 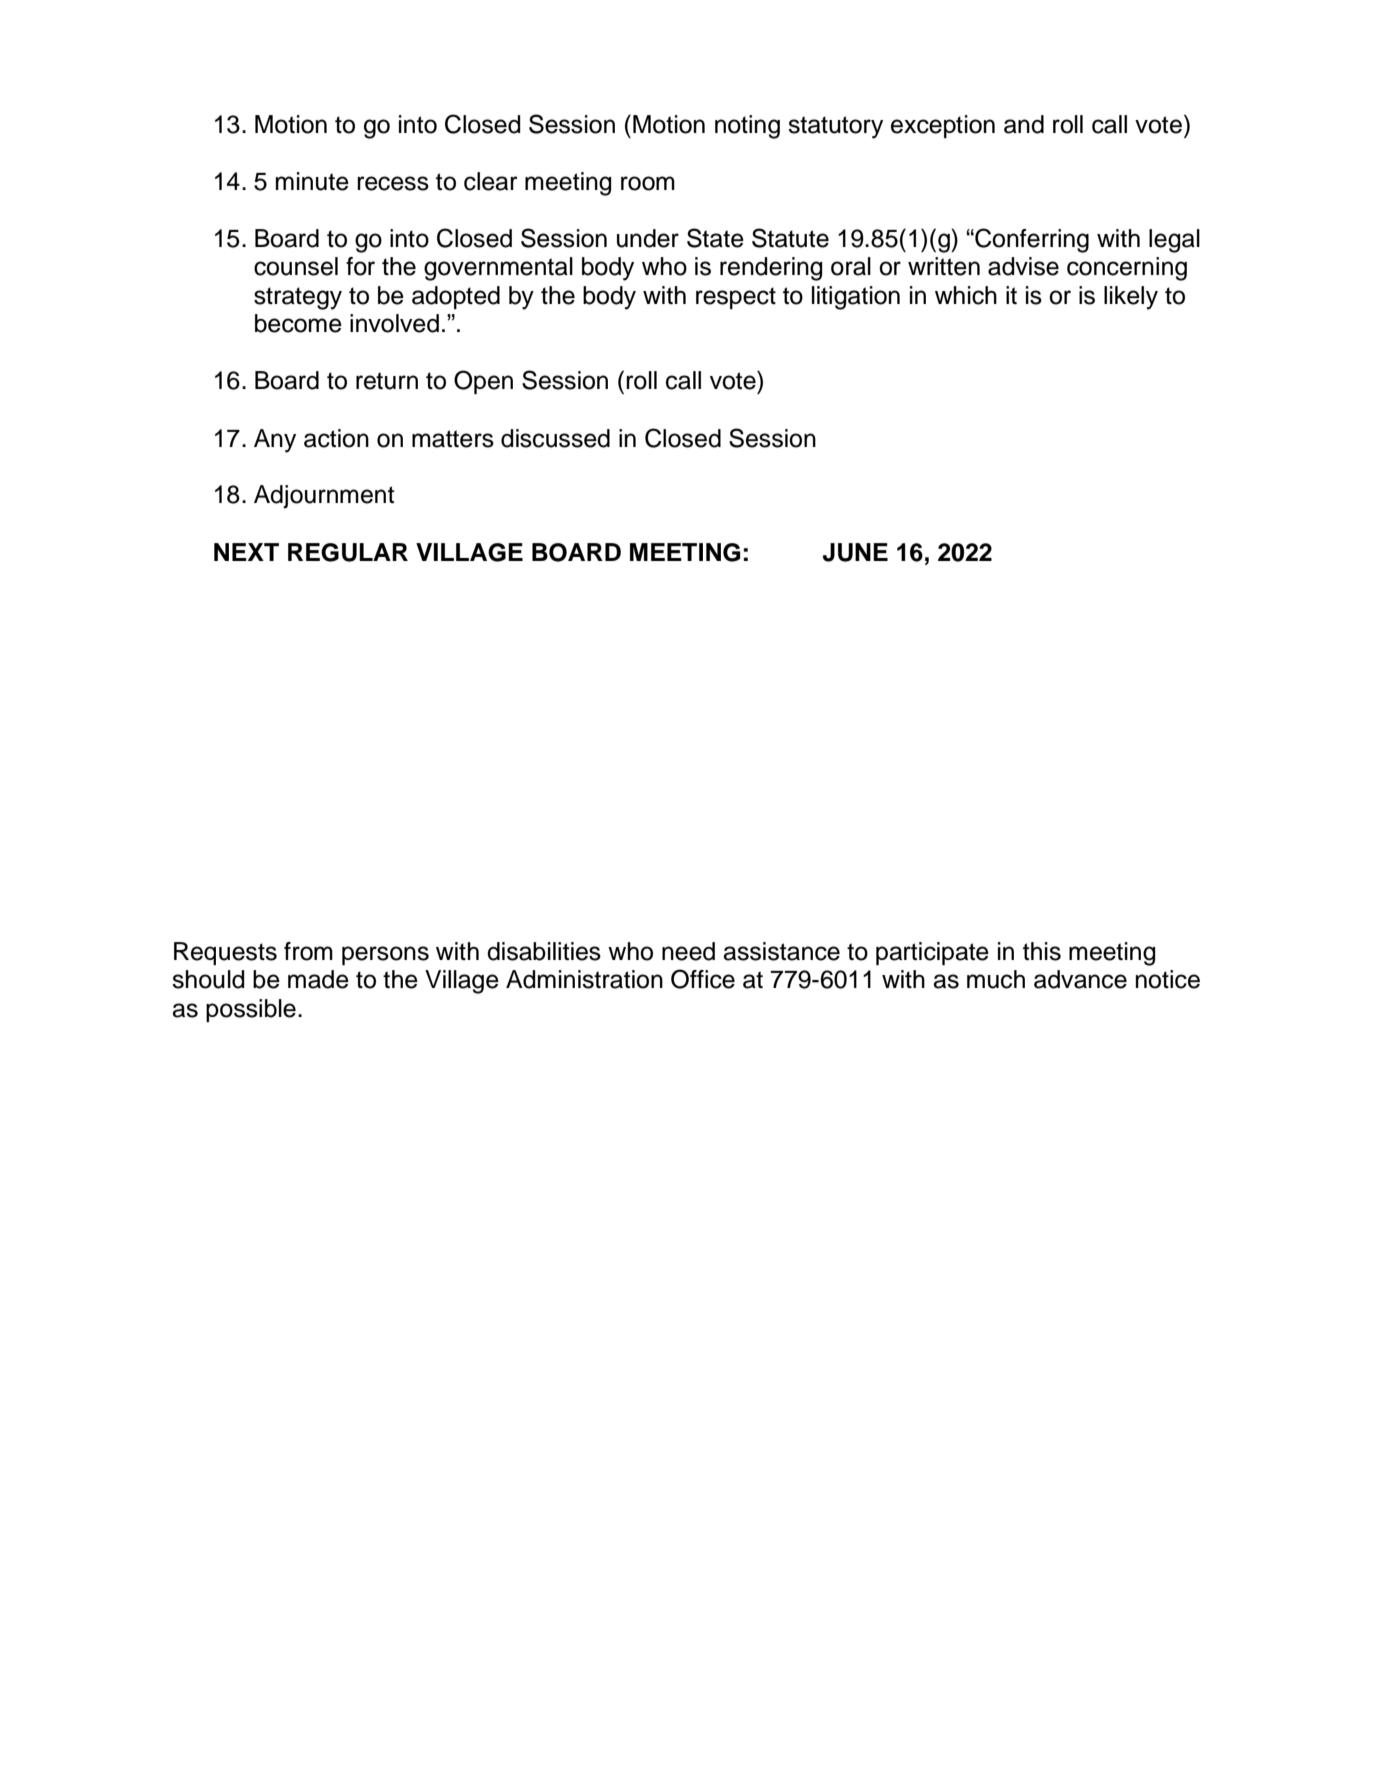 I want to click on Office, so click(x=703, y=979).
